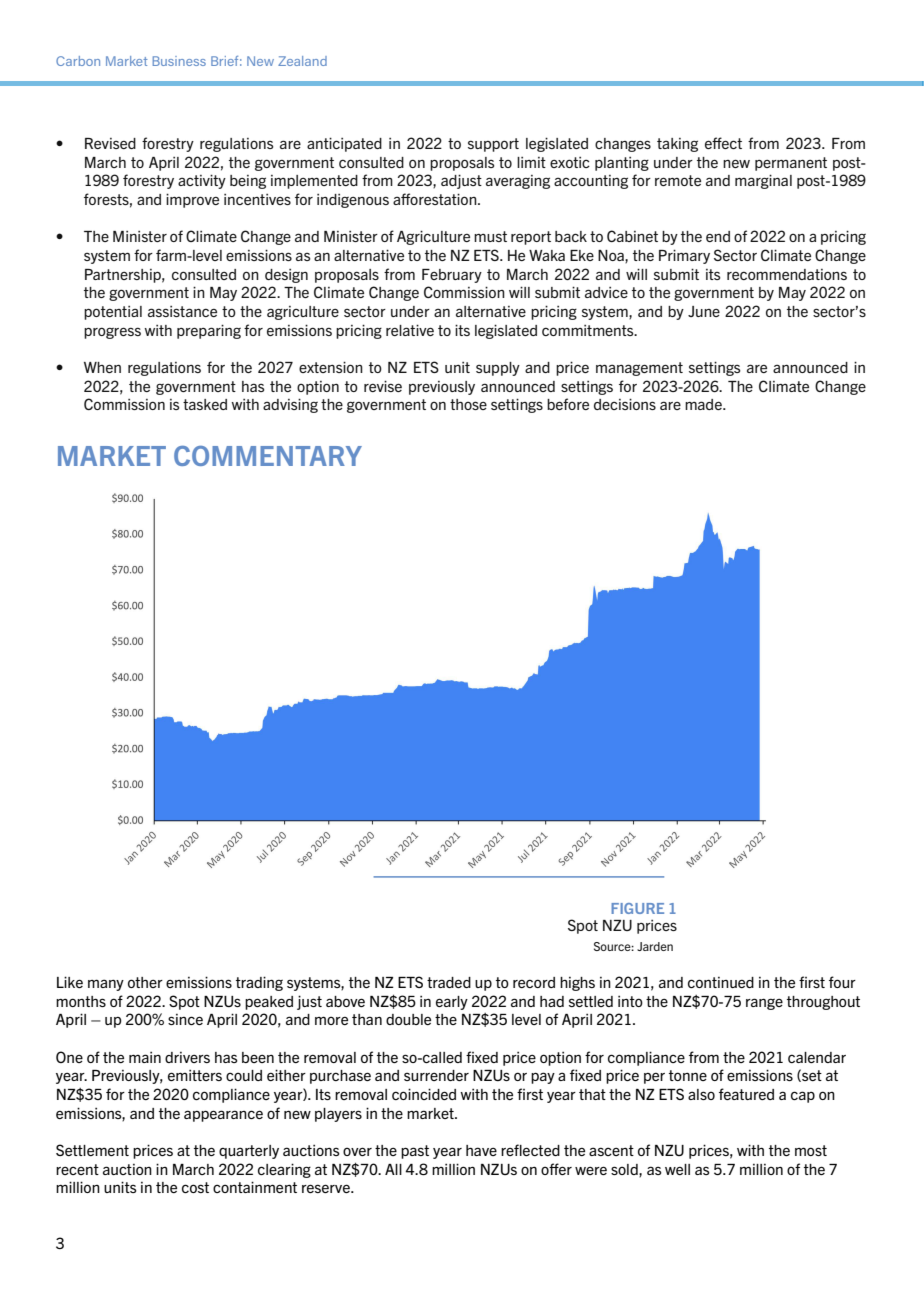 The height and width of the screenshot is (1308, 924). What do you see at coordinates (195, 1187) in the screenshot?
I see `cost` at bounding box center [195, 1187].
